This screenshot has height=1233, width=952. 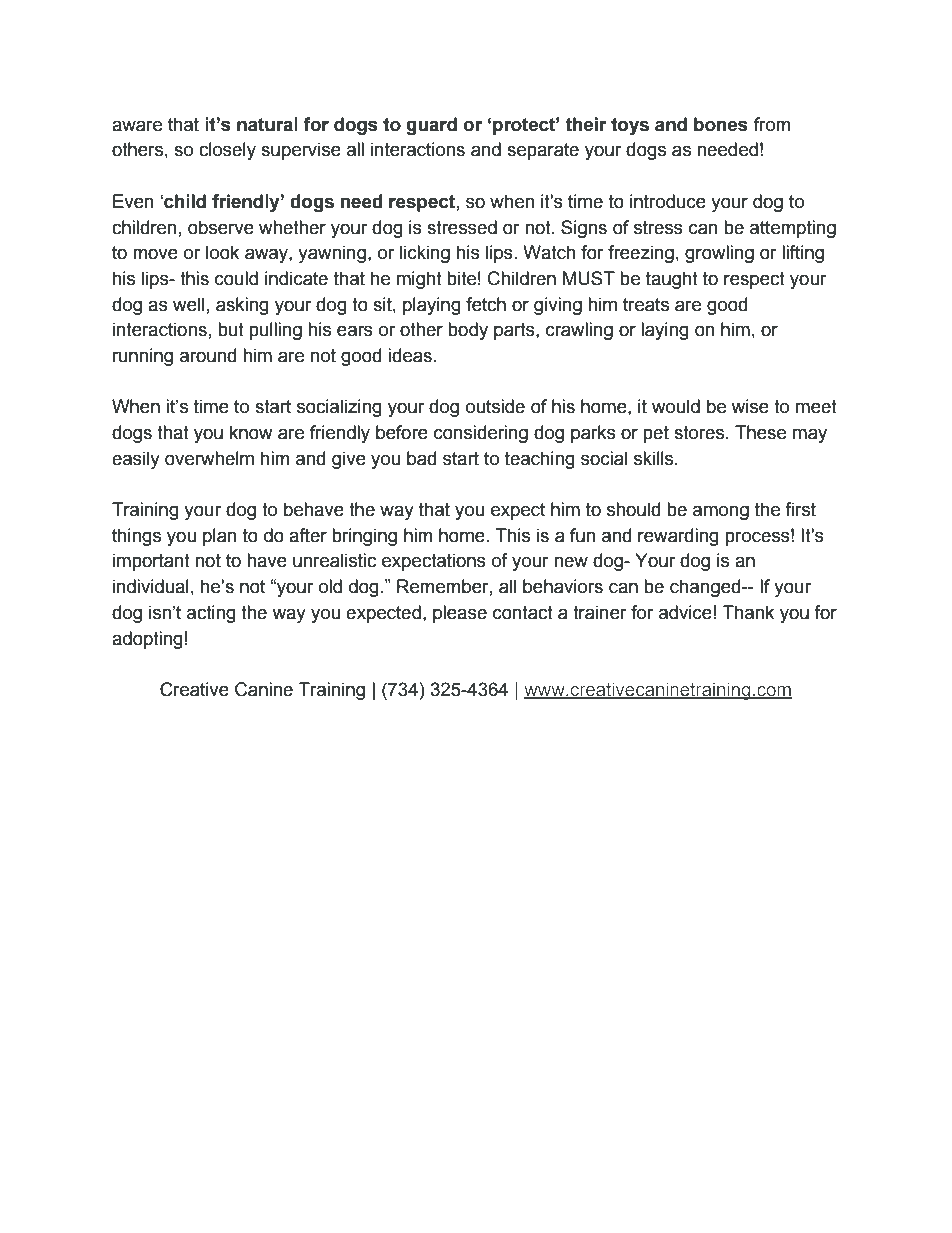 What do you see at coordinates (431, 126) in the screenshot?
I see `guard` at bounding box center [431, 126].
